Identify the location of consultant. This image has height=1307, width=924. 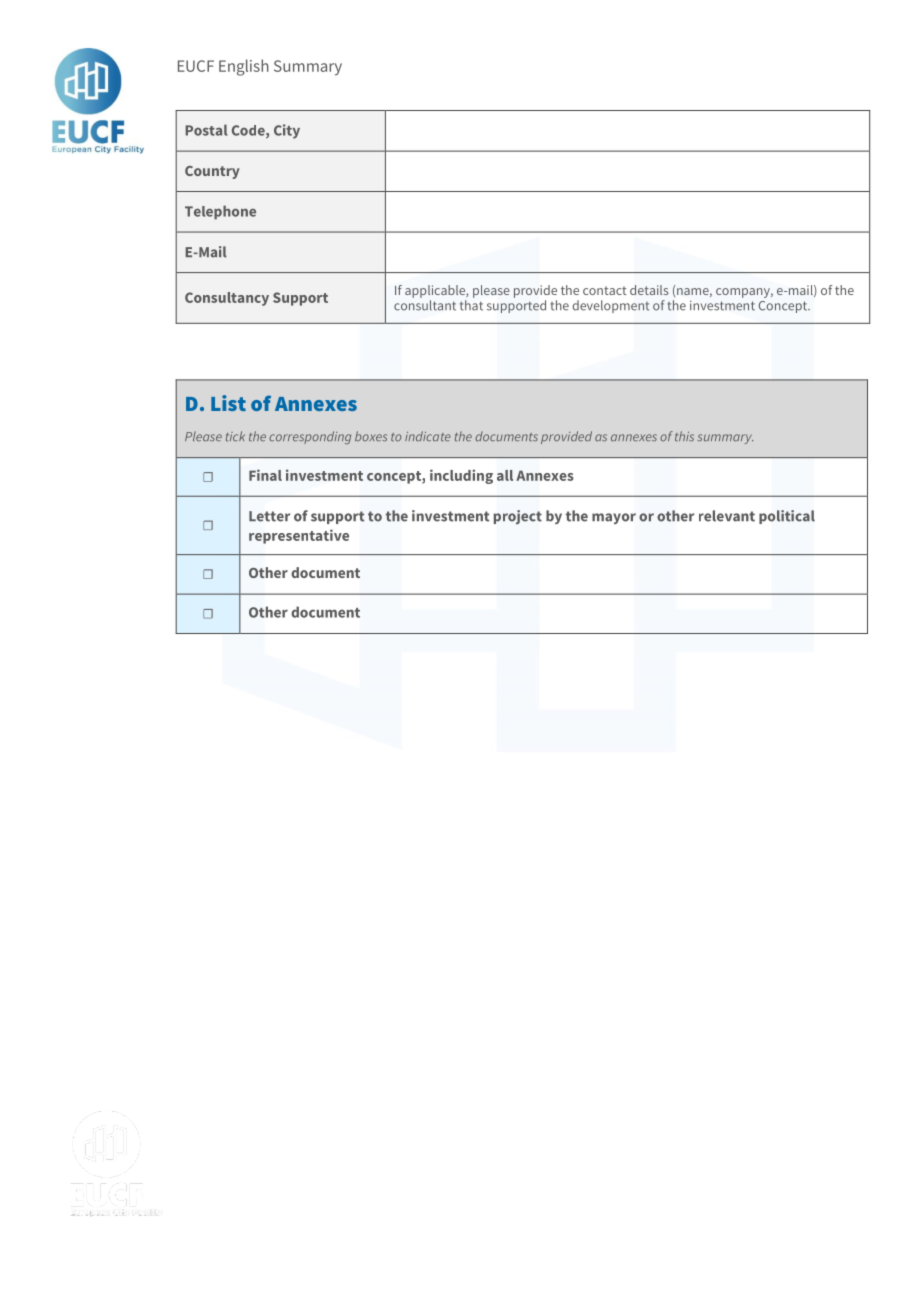
(425, 305).
